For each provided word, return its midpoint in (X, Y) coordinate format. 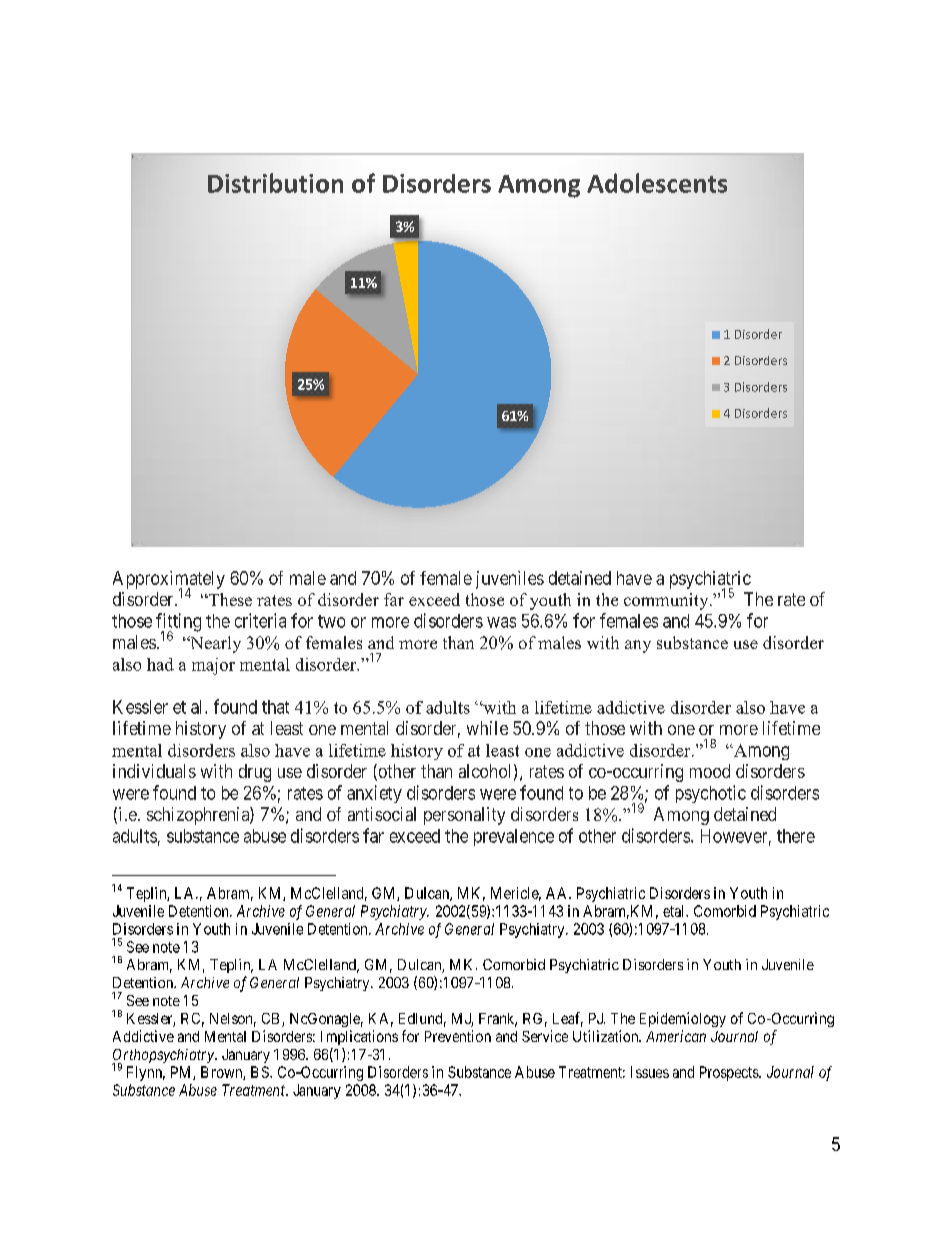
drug (255, 773)
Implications (359, 1037)
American (676, 1036)
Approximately (169, 581)
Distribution (275, 183)
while (487, 728)
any (638, 646)
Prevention (458, 1036)
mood (710, 771)
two (331, 621)
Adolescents (657, 183)
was (501, 622)
